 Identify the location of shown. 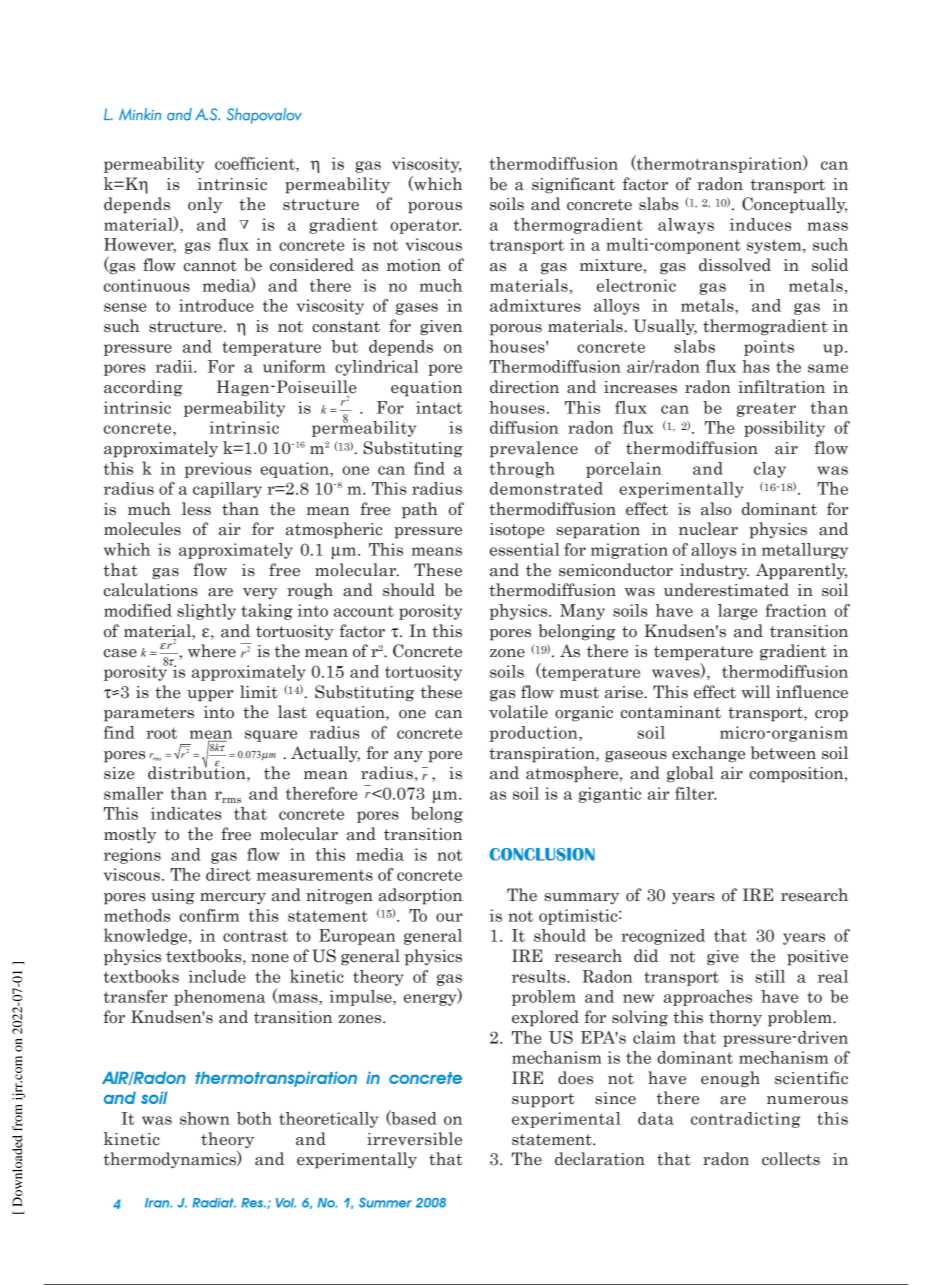
(205, 1118).
